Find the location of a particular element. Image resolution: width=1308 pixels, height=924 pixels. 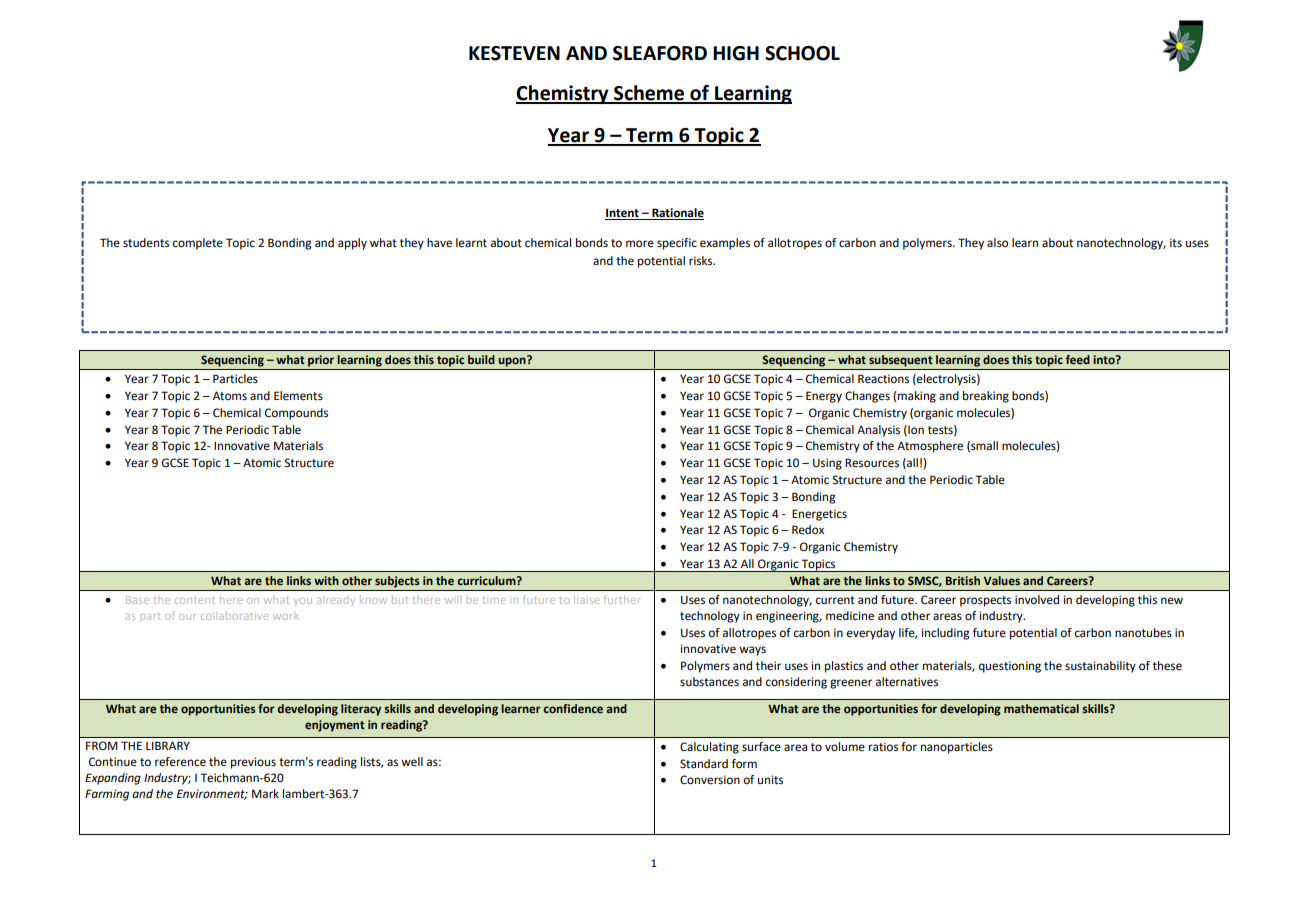

ratios is located at coordinates (883, 747).
